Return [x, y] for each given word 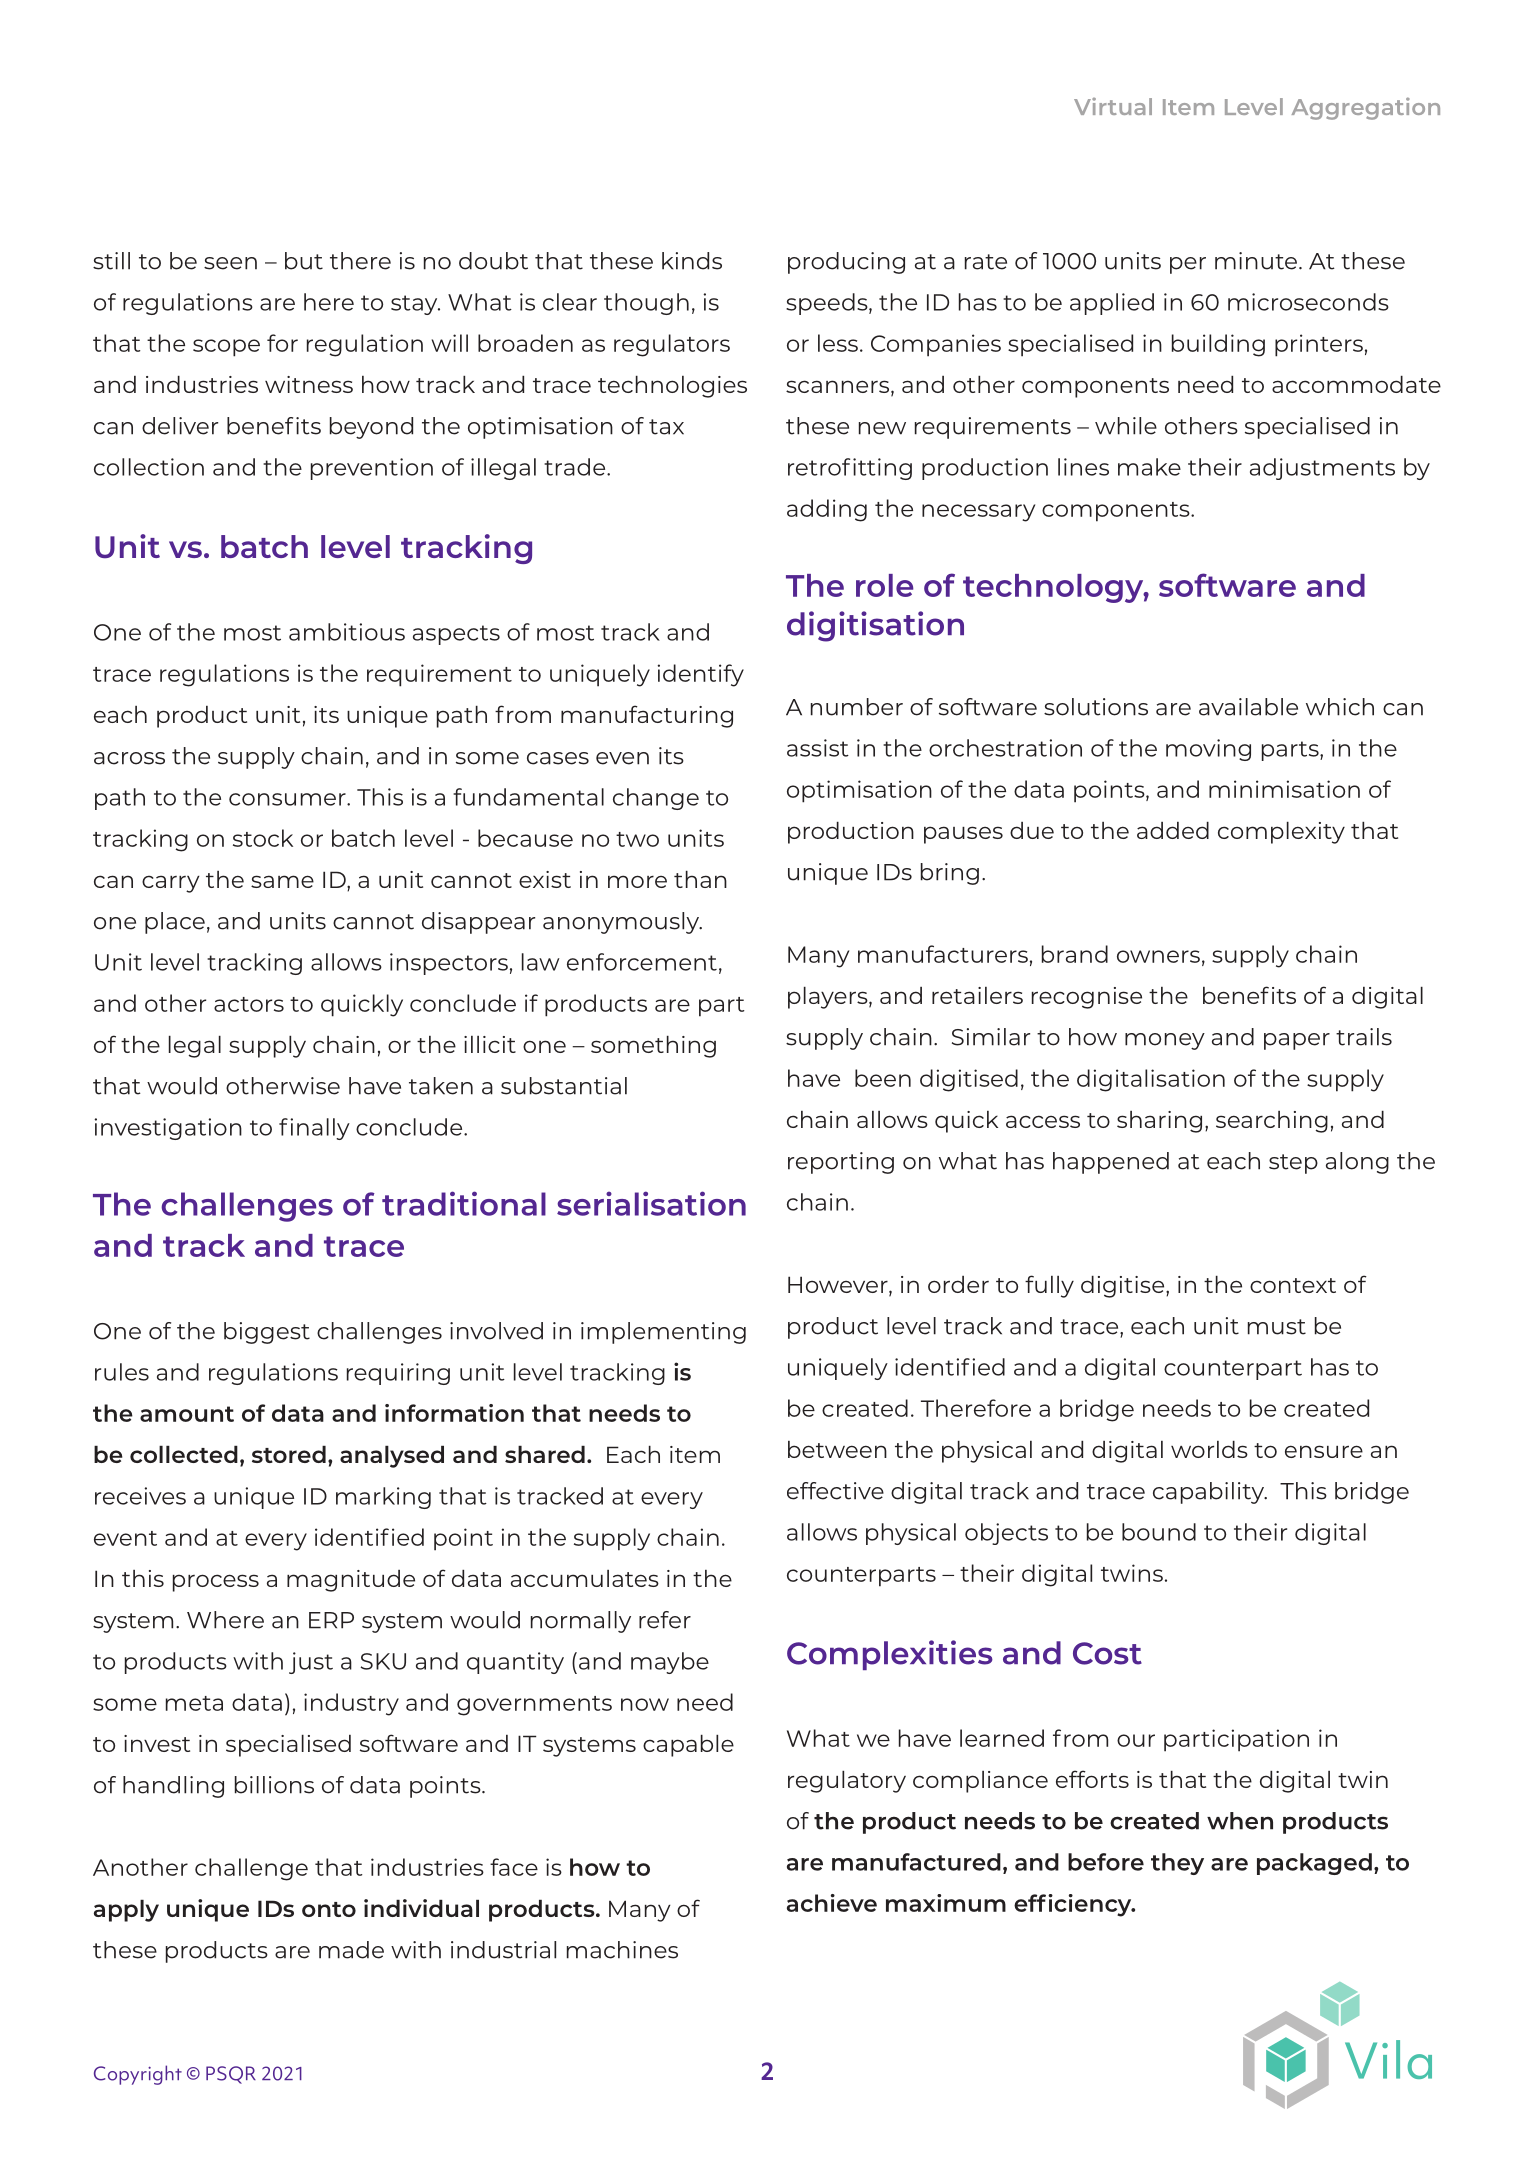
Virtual [1113, 106]
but [304, 261]
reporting [841, 1163]
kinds [692, 261]
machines [622, 1950]
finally [314, 1129]
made [351, 1950]
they [1177, 1864]
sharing [1159, 1122]
